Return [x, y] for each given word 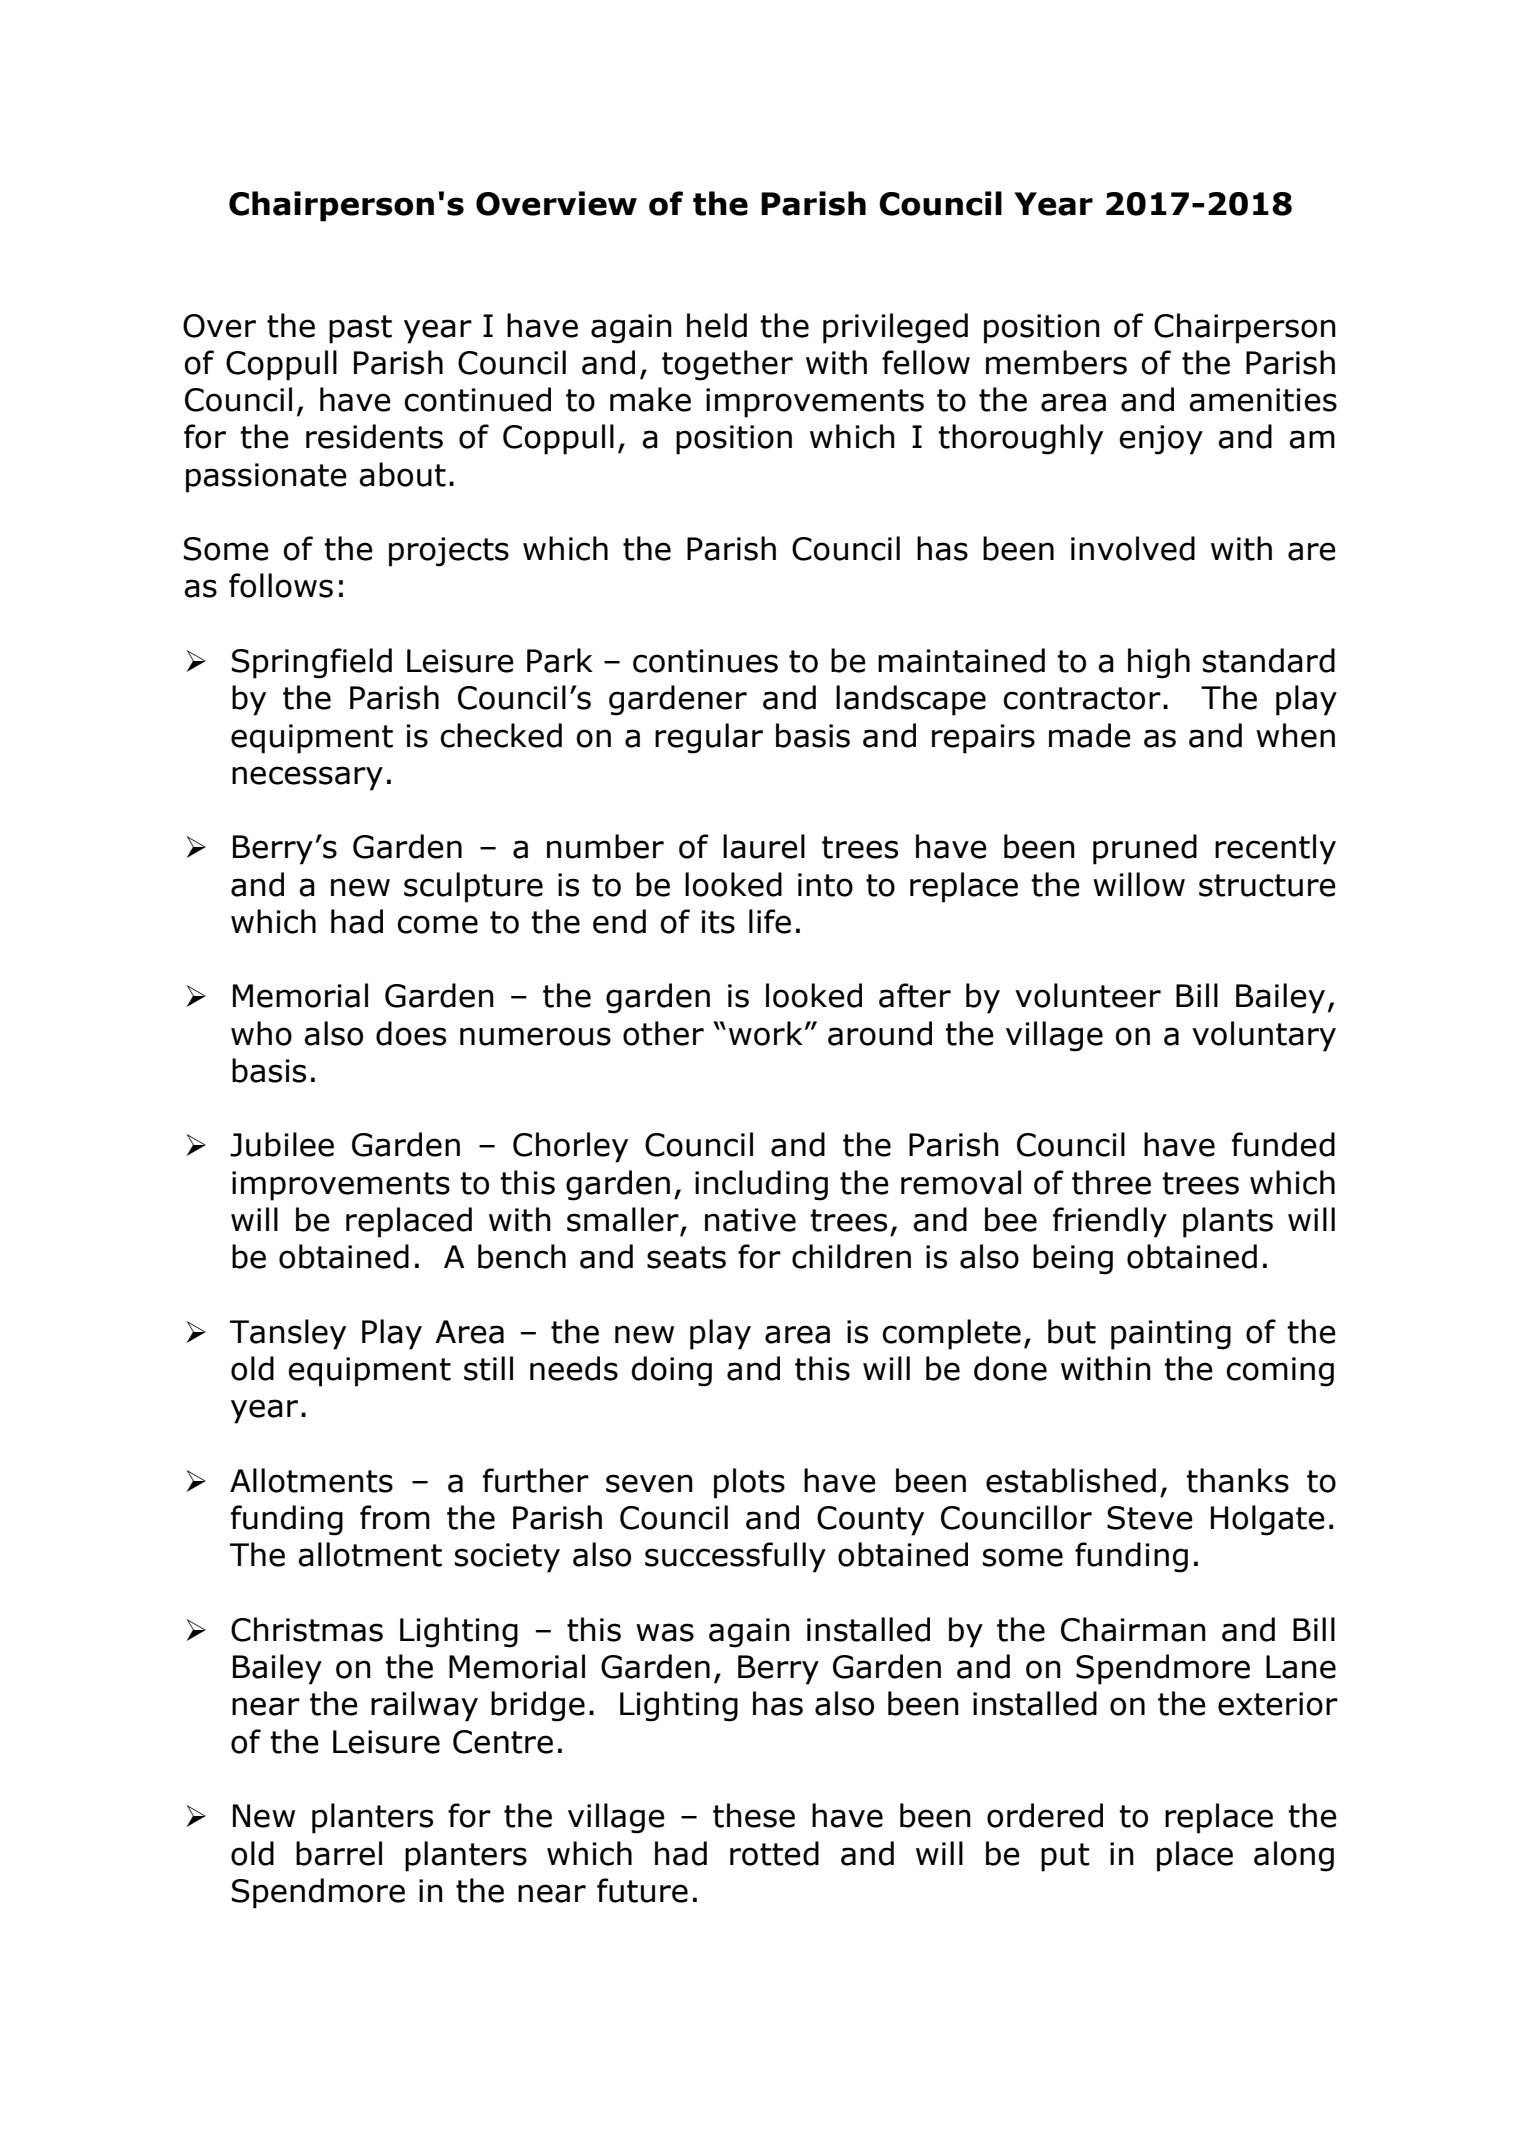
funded [1283, 1144]
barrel [339, 1853]
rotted [774, 1853]
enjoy [1161, 440]
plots [749, 1483]
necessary [307, 778]
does [411, 1033]
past [360, 329]
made [1090, 735]
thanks [1237, 1480]
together [727, 365]
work [766, 1033]
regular [709, 738]
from [395, 1517]
